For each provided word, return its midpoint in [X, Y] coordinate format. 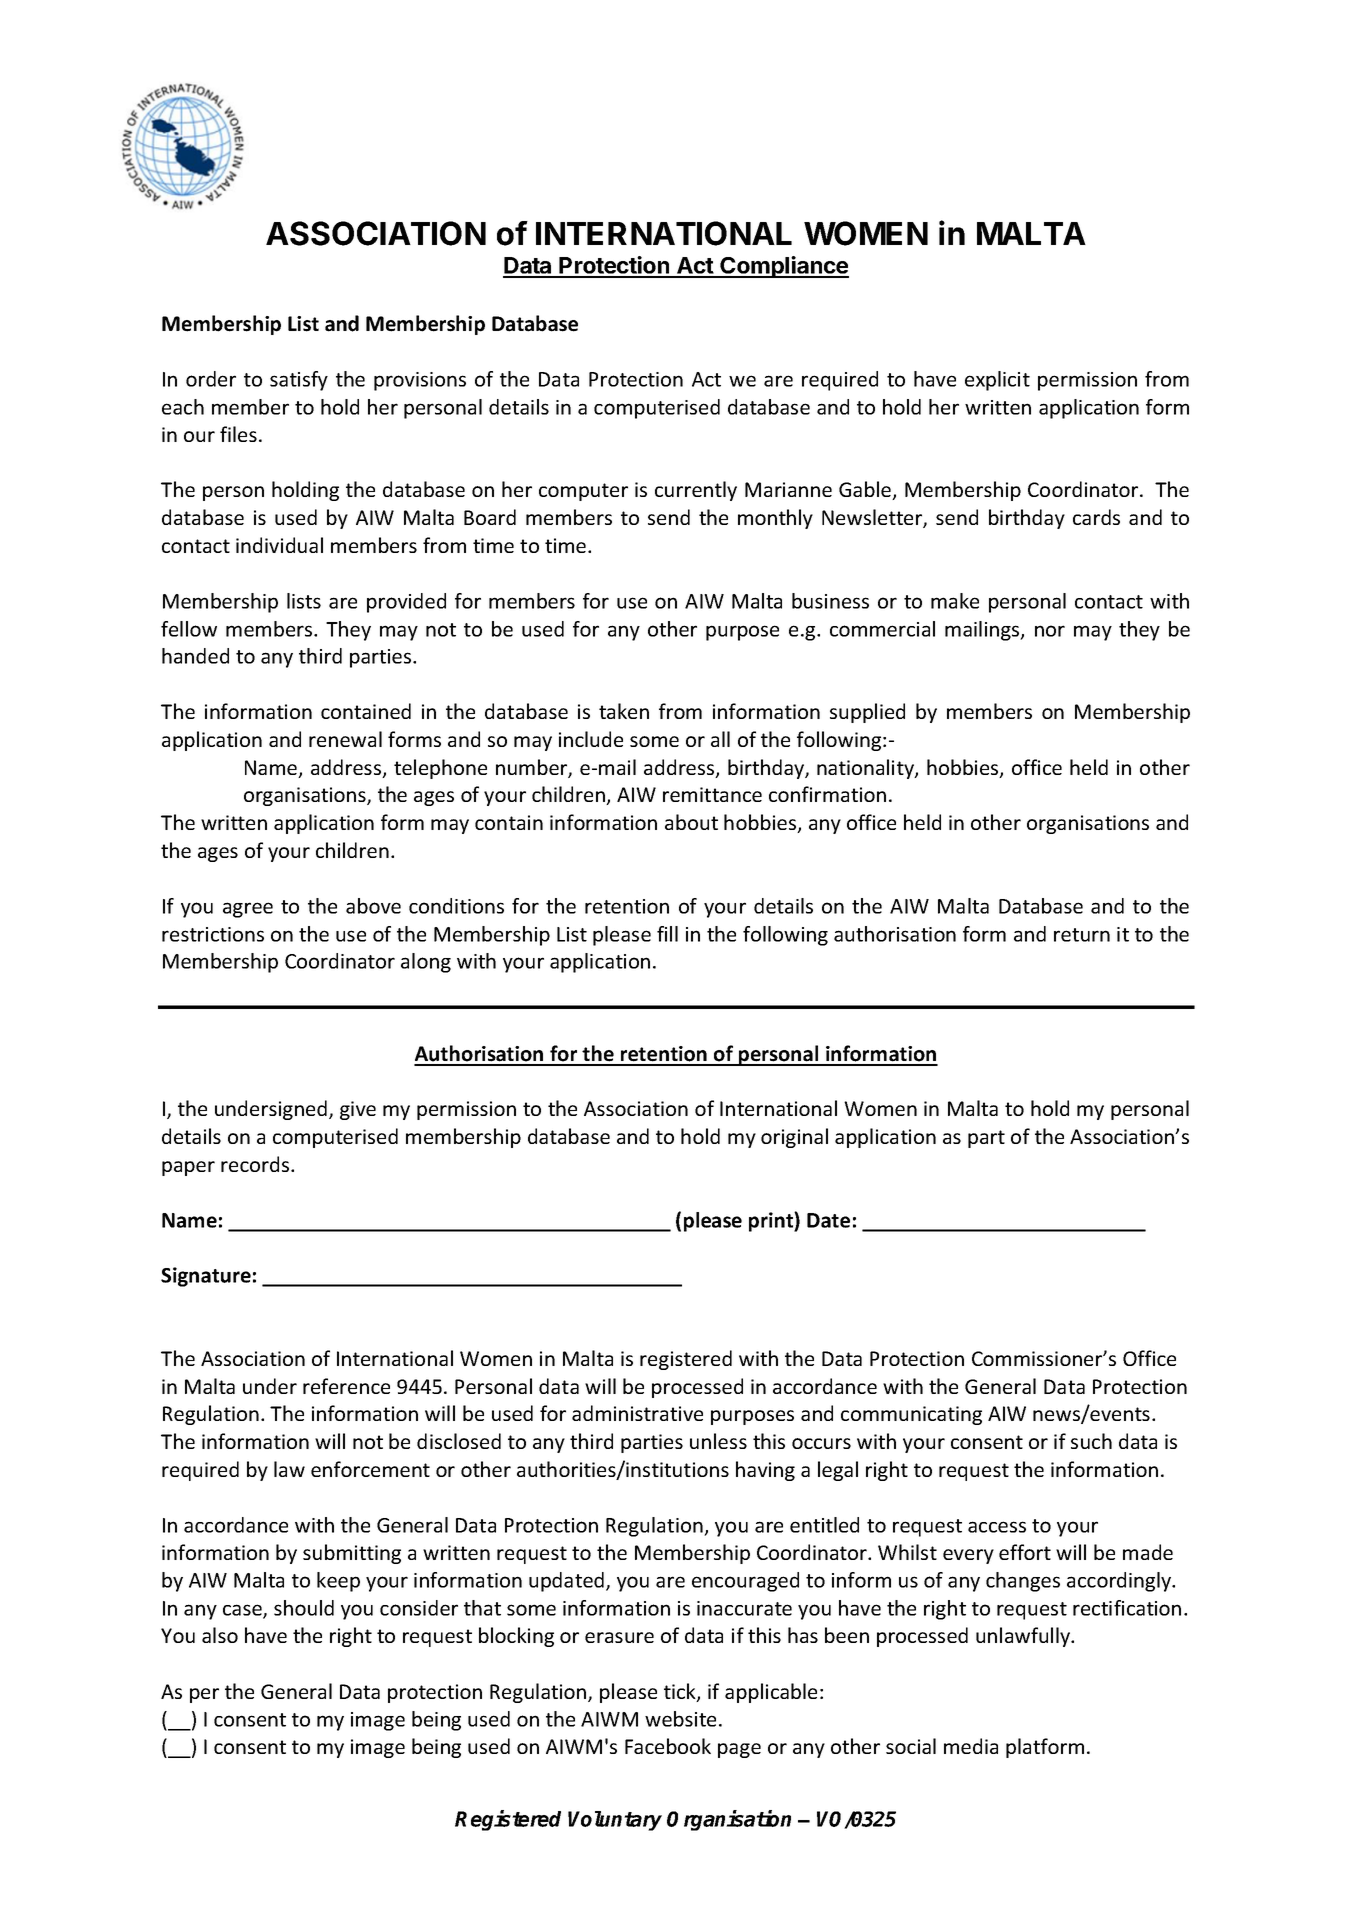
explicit [997, 381]
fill [667, 934]
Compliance [783, 267]
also [220, 1635]
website [680, 1719]
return [1082, 935]
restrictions [213, 934]
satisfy [299, 381]
